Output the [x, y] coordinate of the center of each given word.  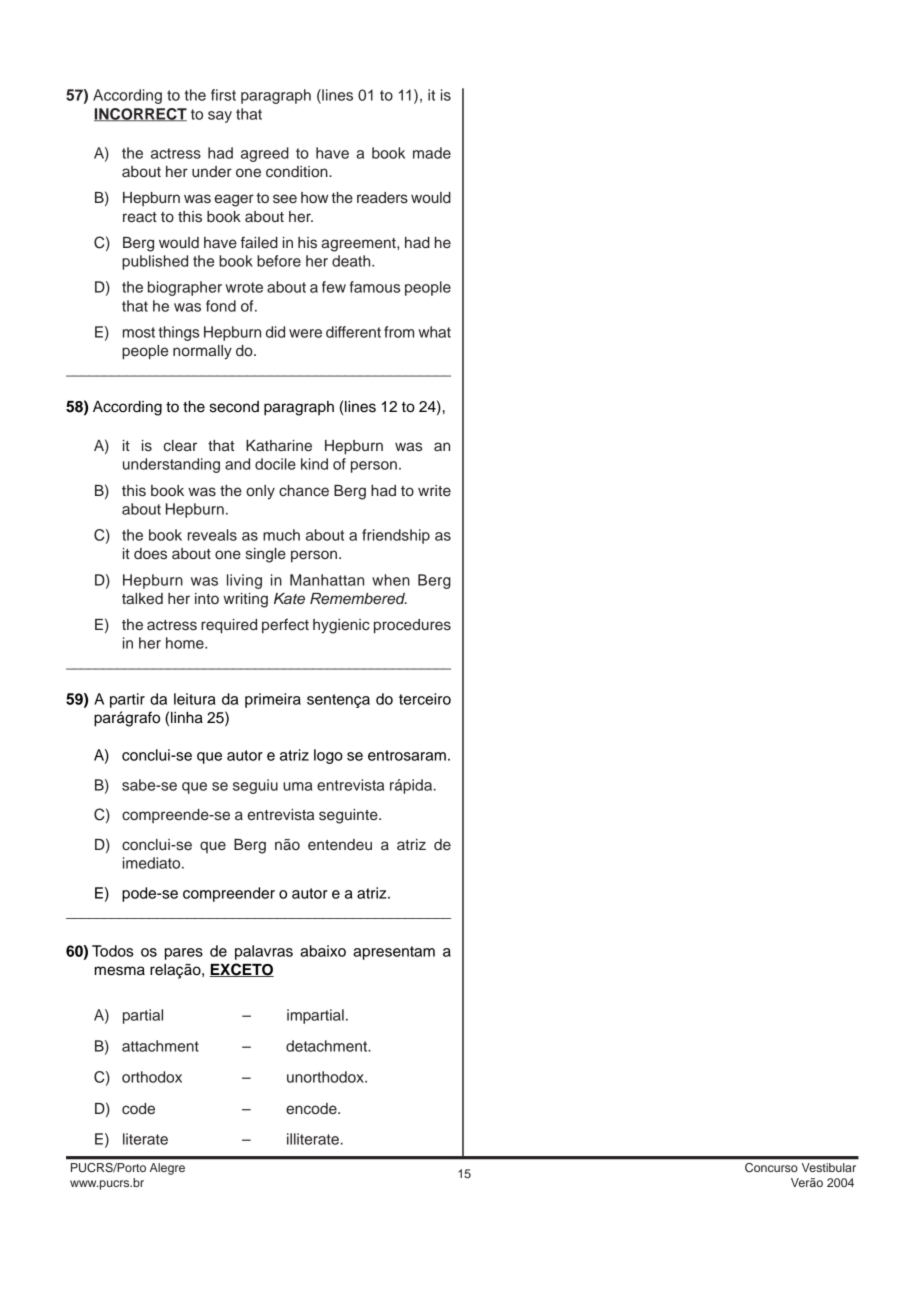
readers [382, 198]
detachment [328, 1046]
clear [180, 446]
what [434, 332]
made [432, 153]
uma [298, 786]
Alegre [167, 1169]
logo [328, 756]
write [434, 490]
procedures [412, 626]
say [220, 117]
